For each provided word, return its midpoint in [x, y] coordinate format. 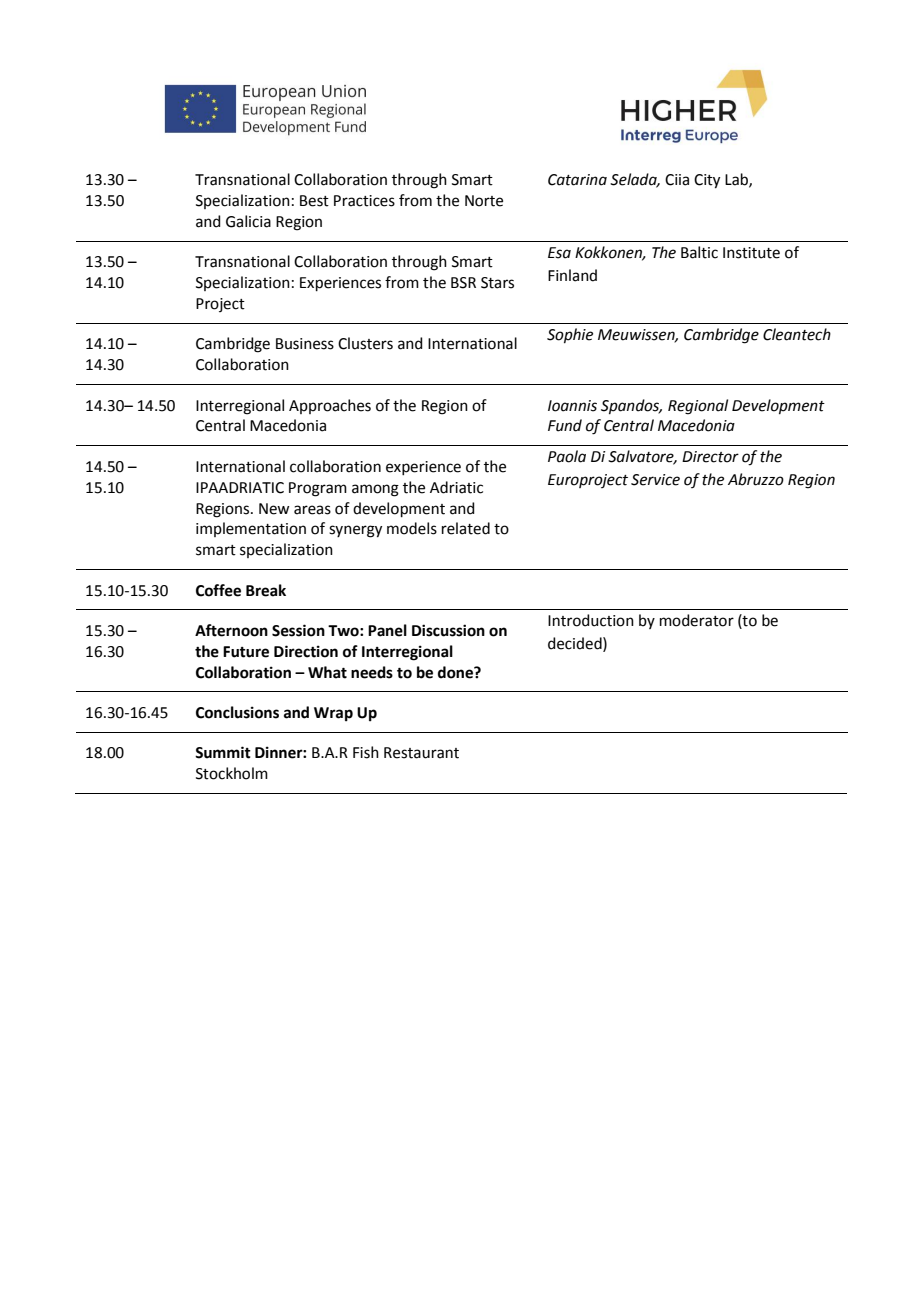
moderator [697, 620]
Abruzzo [756, 479]
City [707, 181]
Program [318, 489]
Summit [223, 752]
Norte [484, 201]
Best [314, 201]
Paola [567, 456]
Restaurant [421, 753]
